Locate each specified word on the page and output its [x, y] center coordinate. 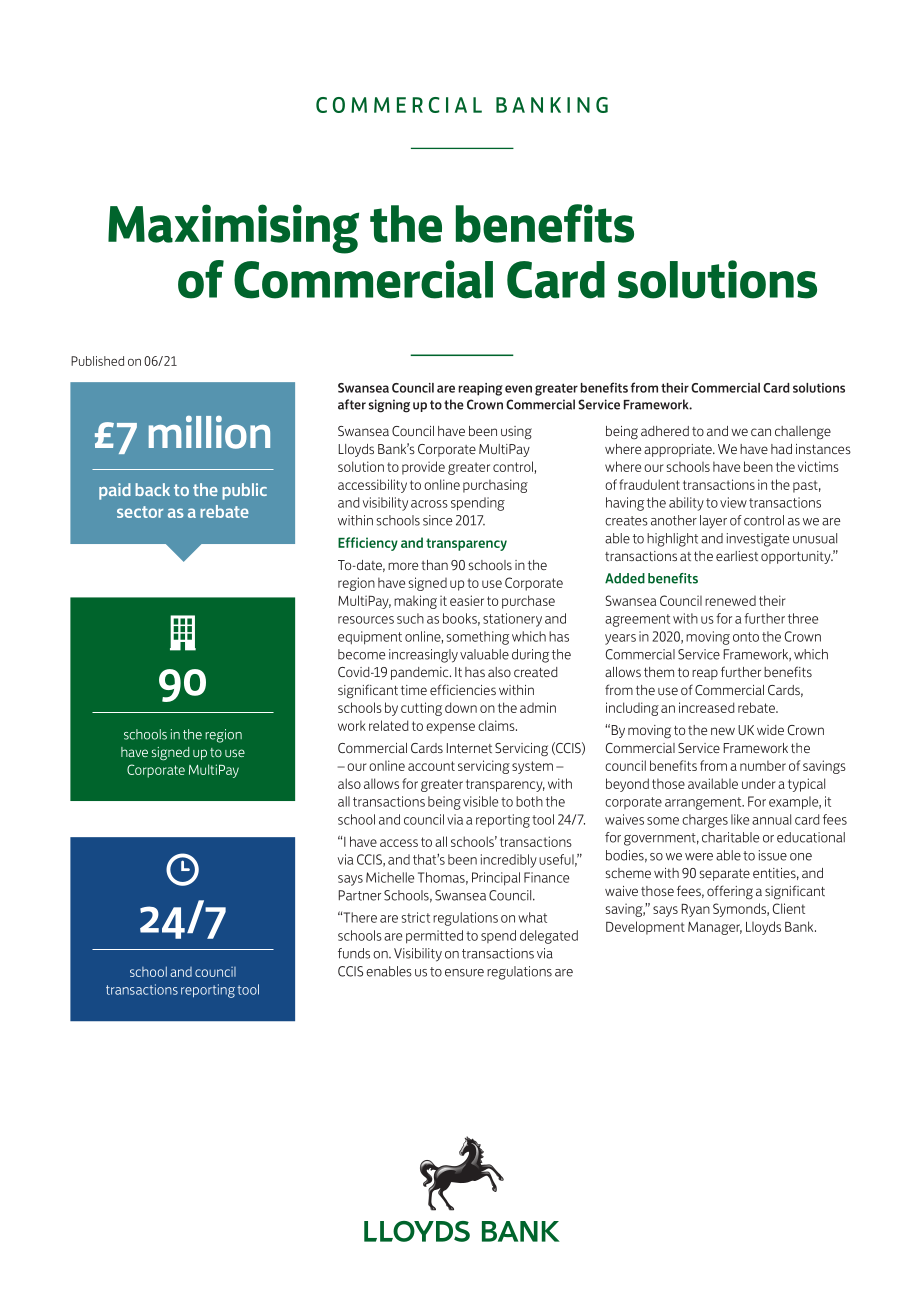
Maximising [233, 229]
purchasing [495, 486]
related [389, 725]
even [518, 389]
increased [707, 707]
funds [354, 953]
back [152, 489]
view [733, 502]
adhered [665, 431]
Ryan [696, 910]
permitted [434, 937]
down [461, 707]
